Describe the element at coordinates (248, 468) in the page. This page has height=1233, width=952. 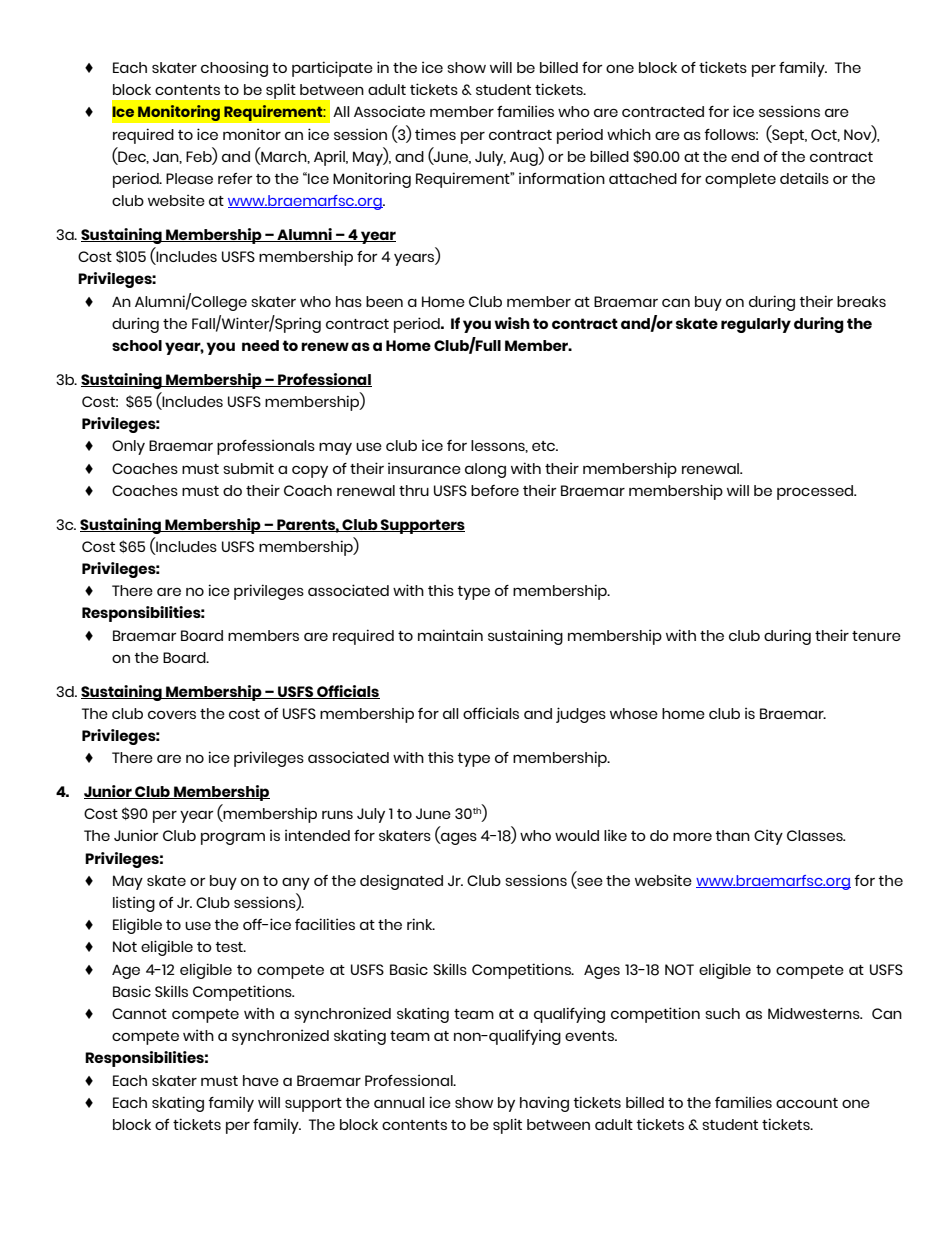
I see `submit` at that location.
